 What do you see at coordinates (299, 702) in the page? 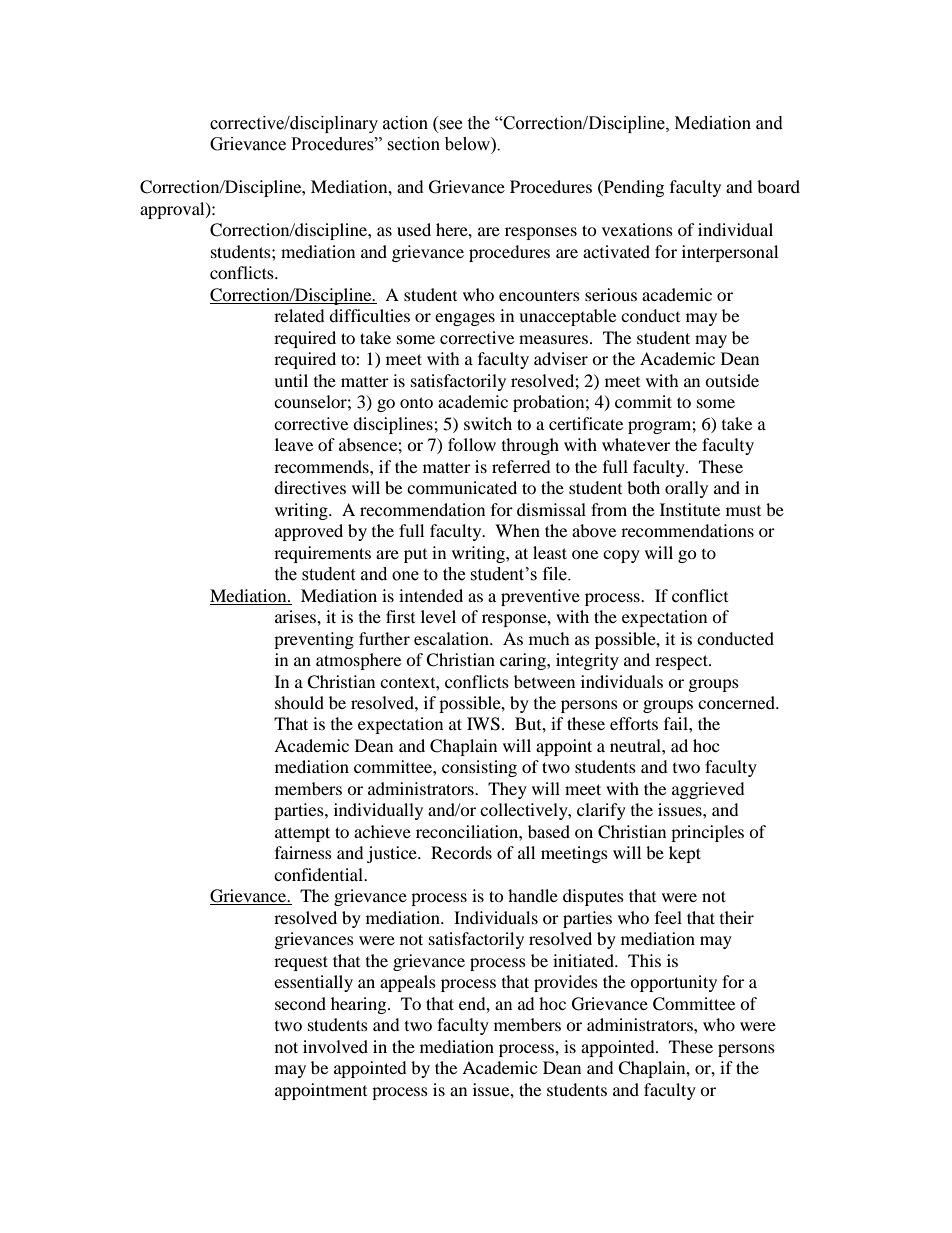
I see `should` at bounding box center [299, 702].
